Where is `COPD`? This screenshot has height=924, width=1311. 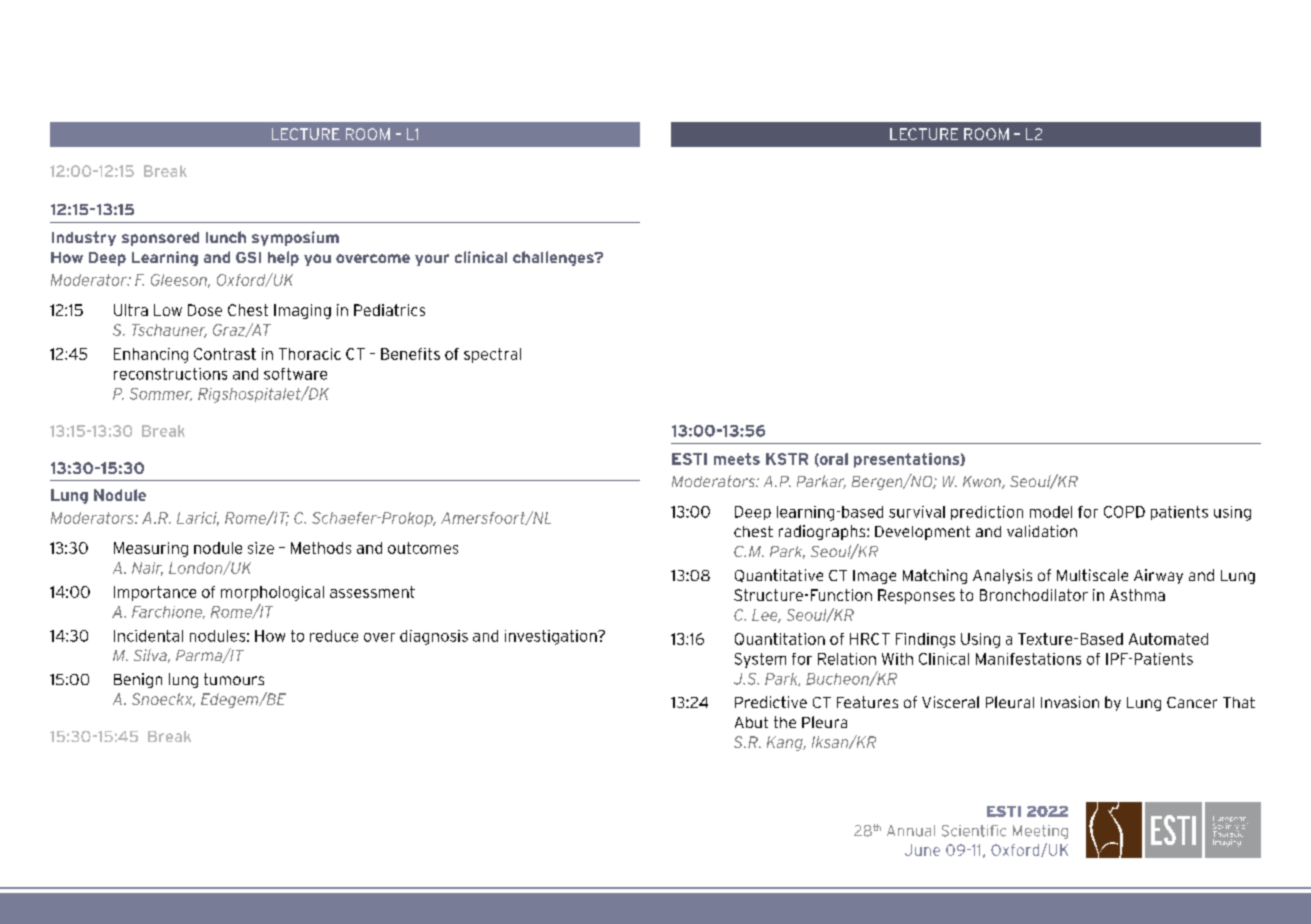 COPD is located at coordinates (1124, 512).
